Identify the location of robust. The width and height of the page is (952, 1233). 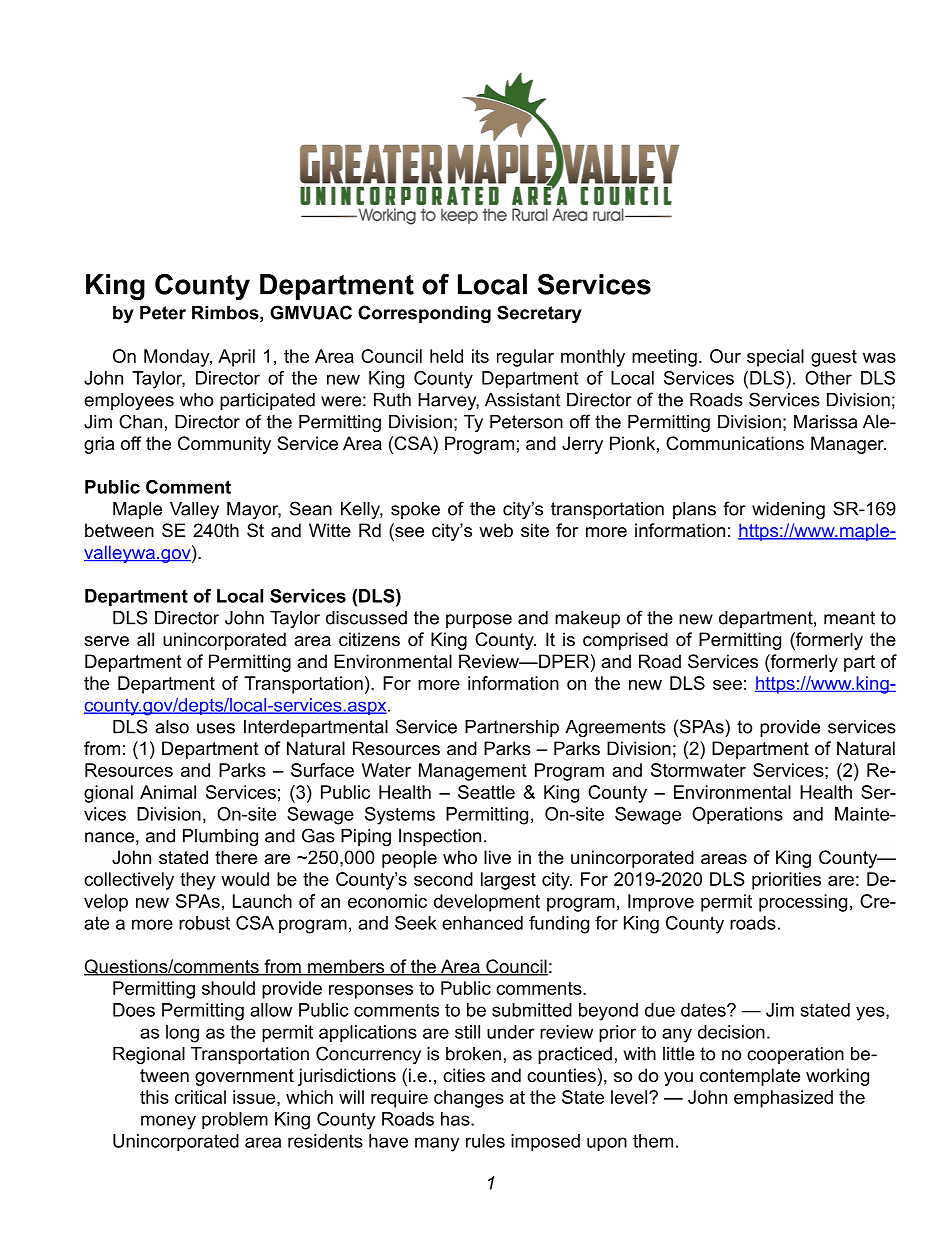
(204, 923).
